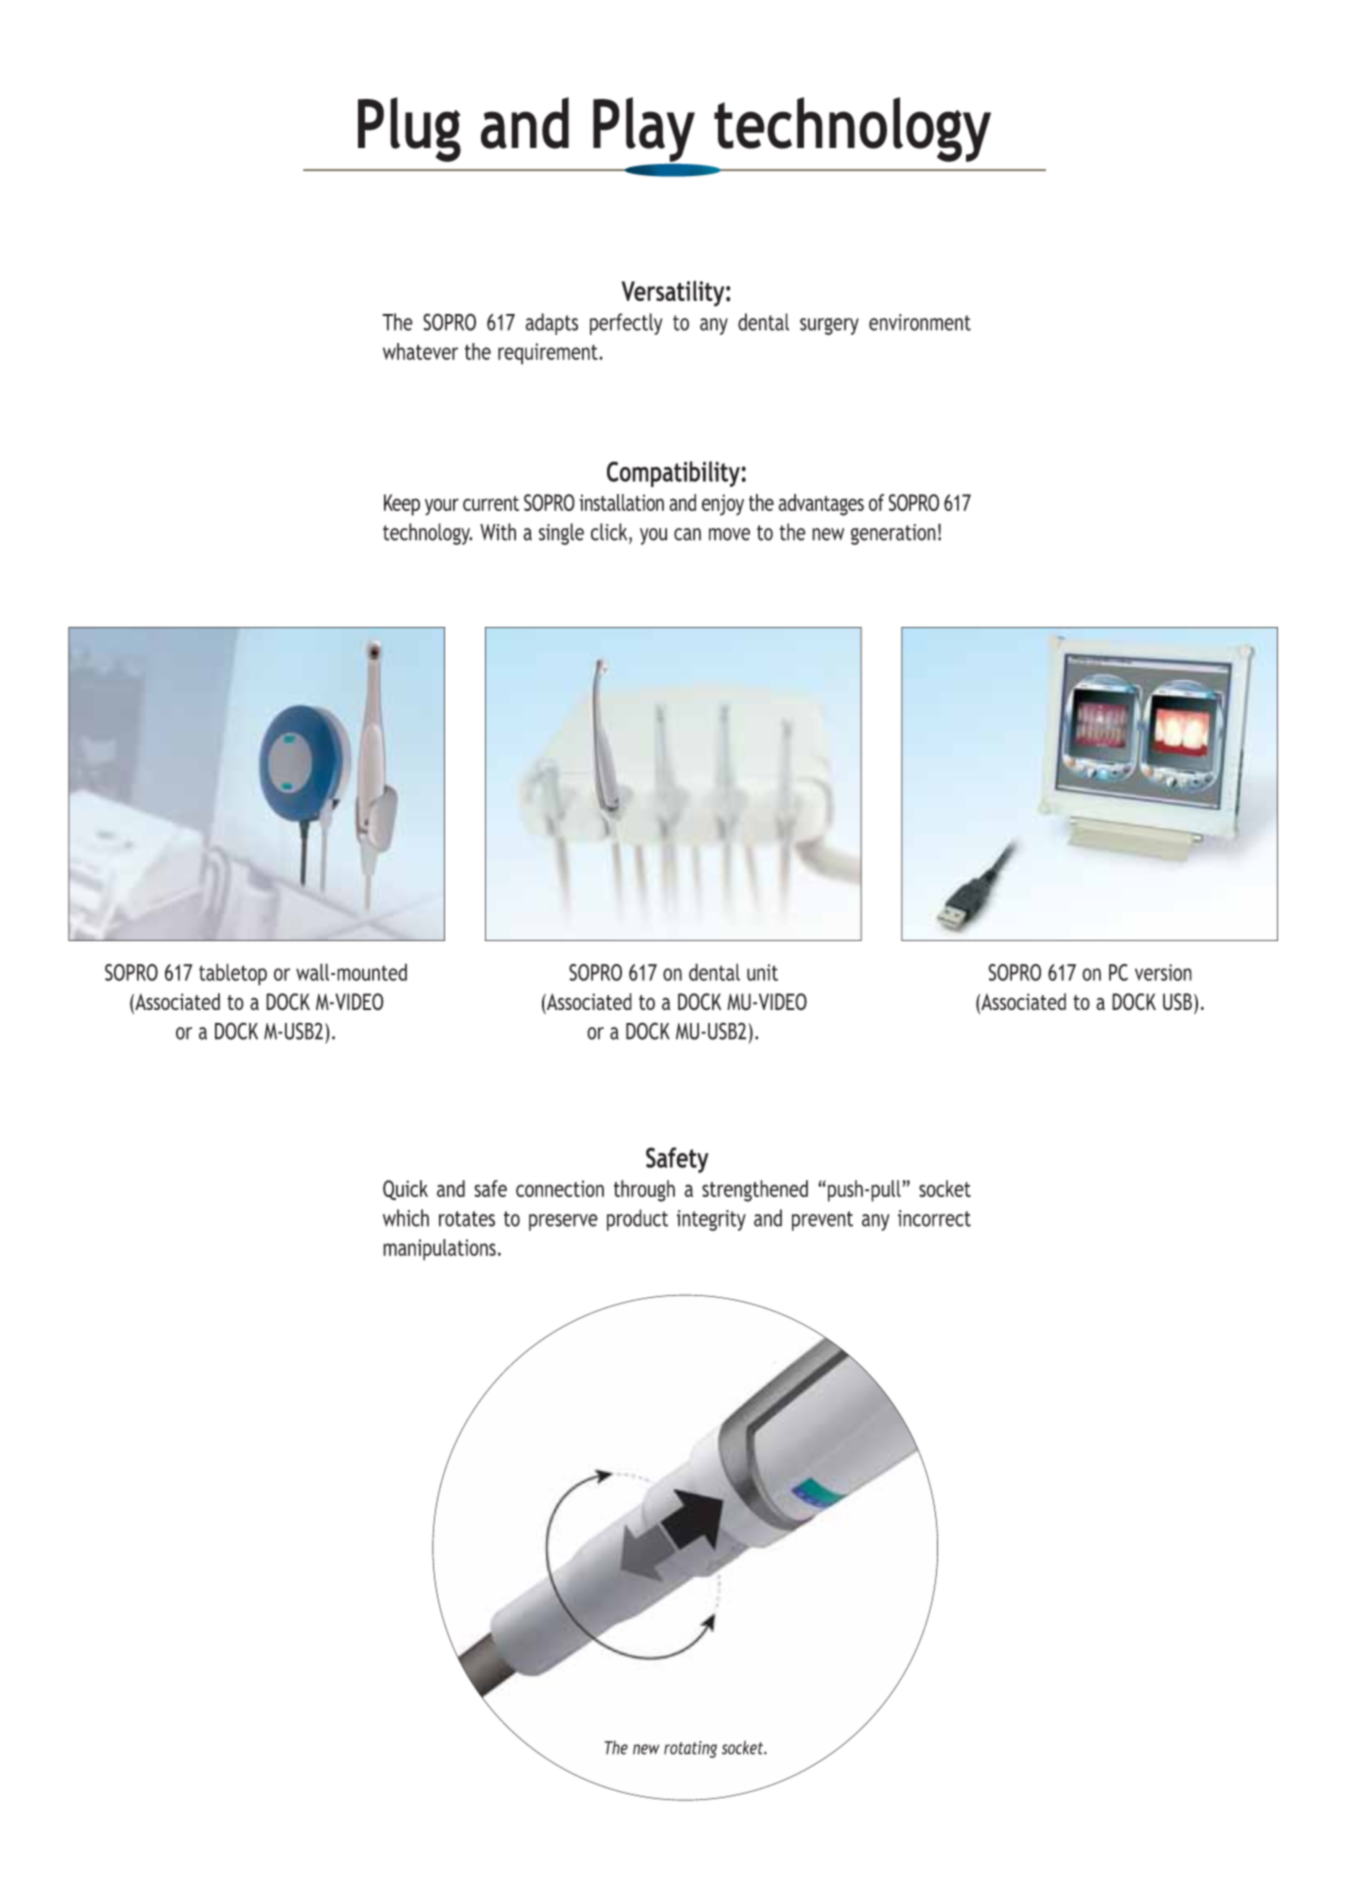 The height and width of the document is (1904, 1345). Describe the element at coordinates (920, 322) in the document. I see `environment` at that location.
